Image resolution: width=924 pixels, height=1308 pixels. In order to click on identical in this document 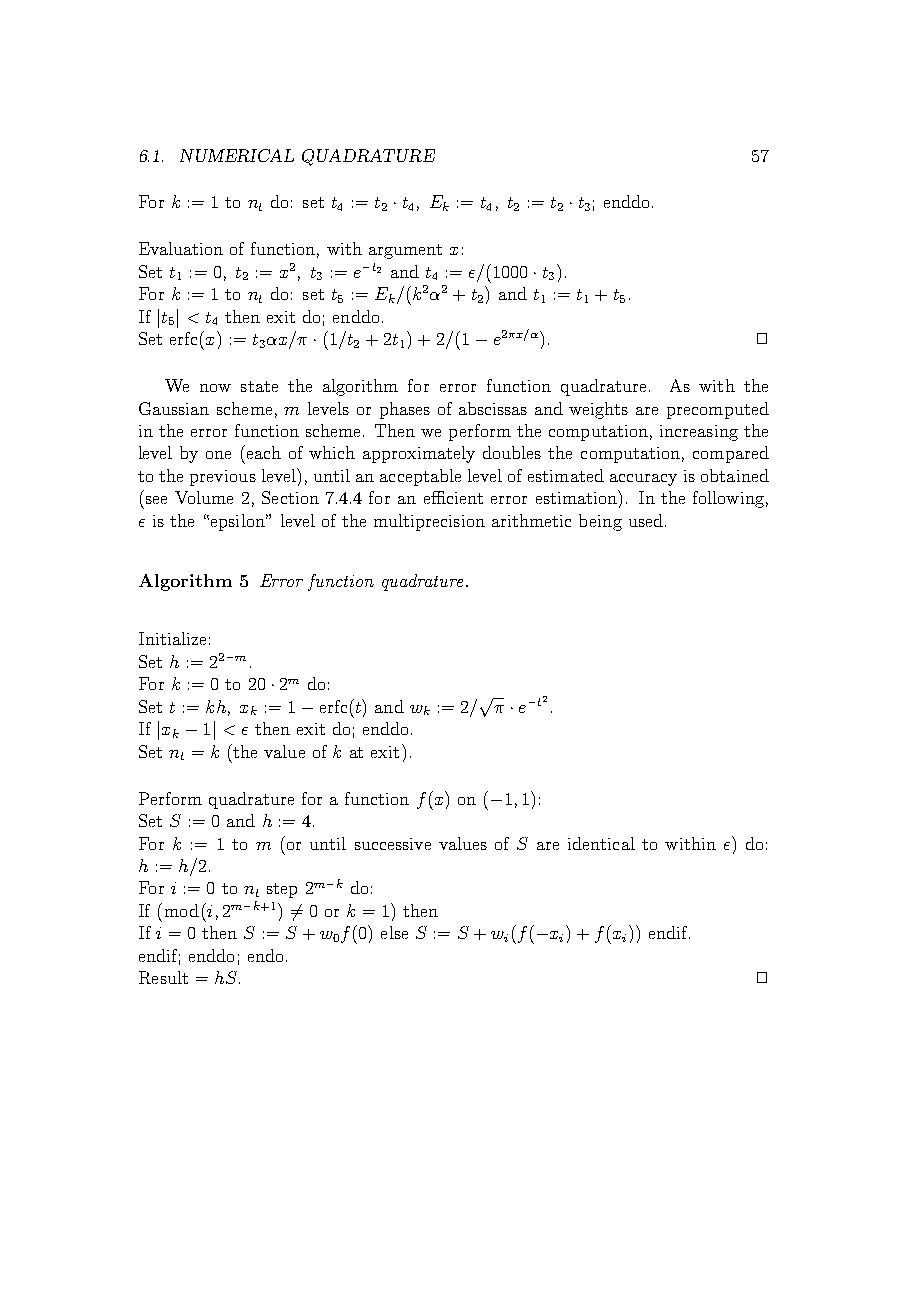, I will do `click(601, 843)`.
